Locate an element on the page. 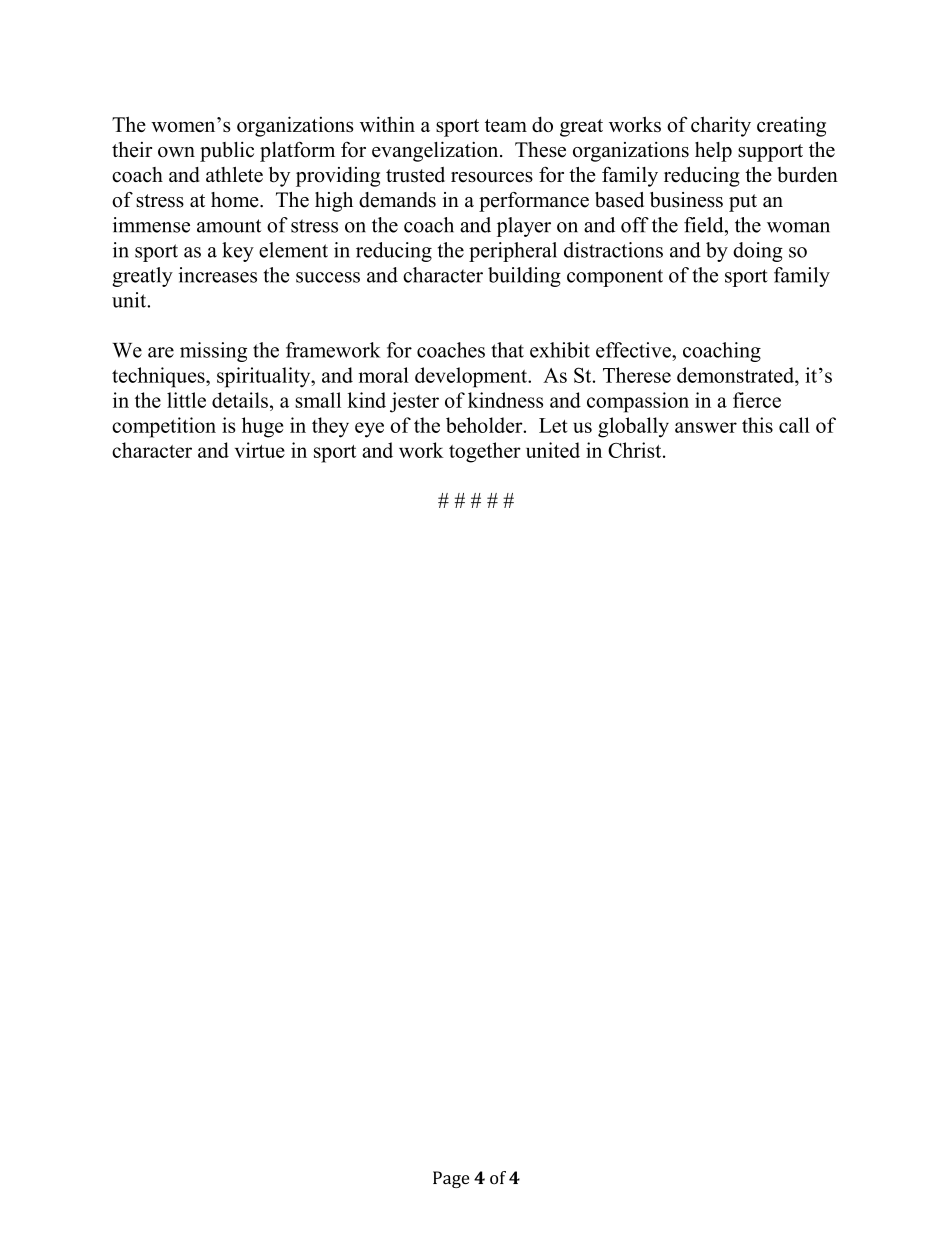 This page has width=952, height=1233. component is located at coordinates (615, 278).
